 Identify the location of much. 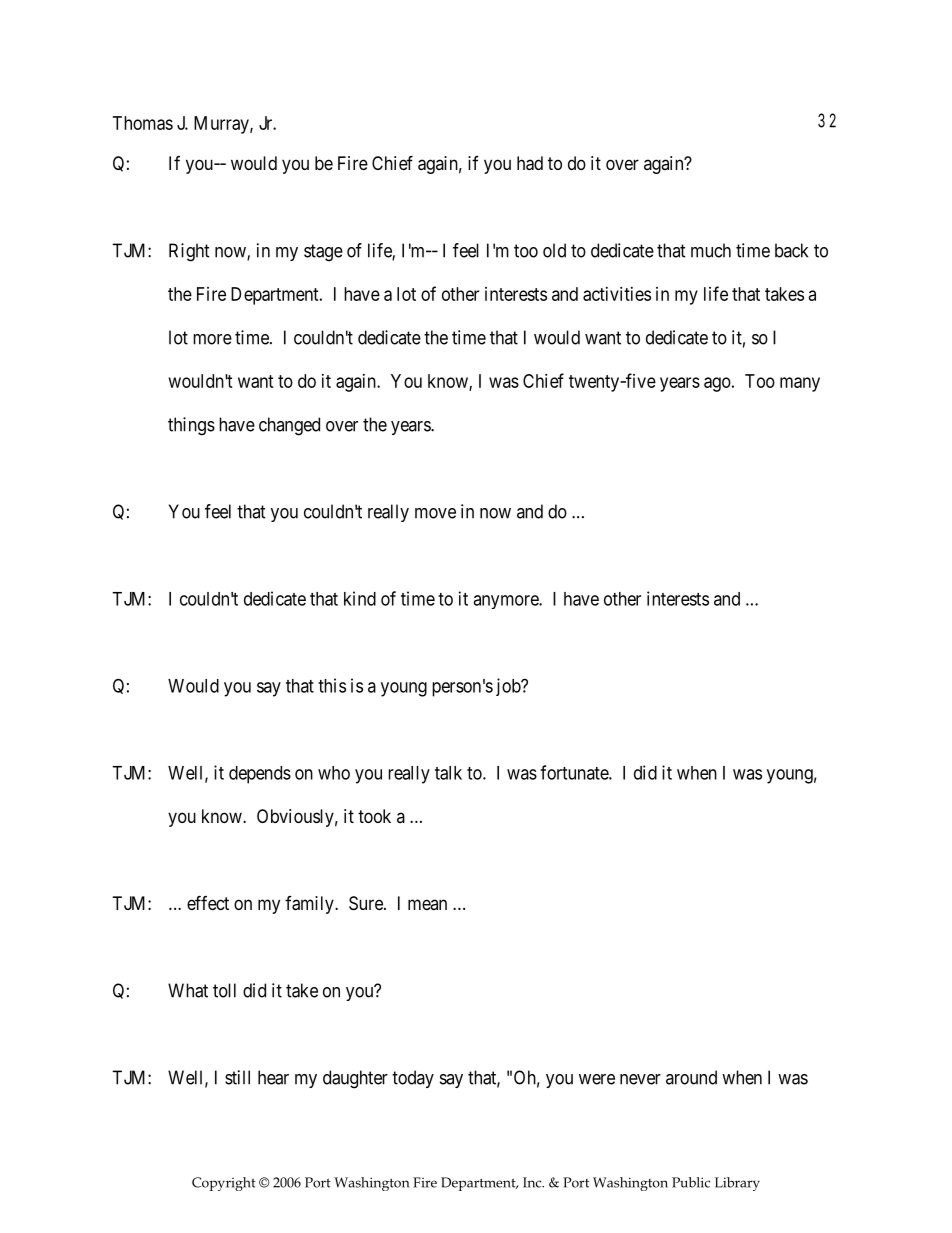
(711, 250).
